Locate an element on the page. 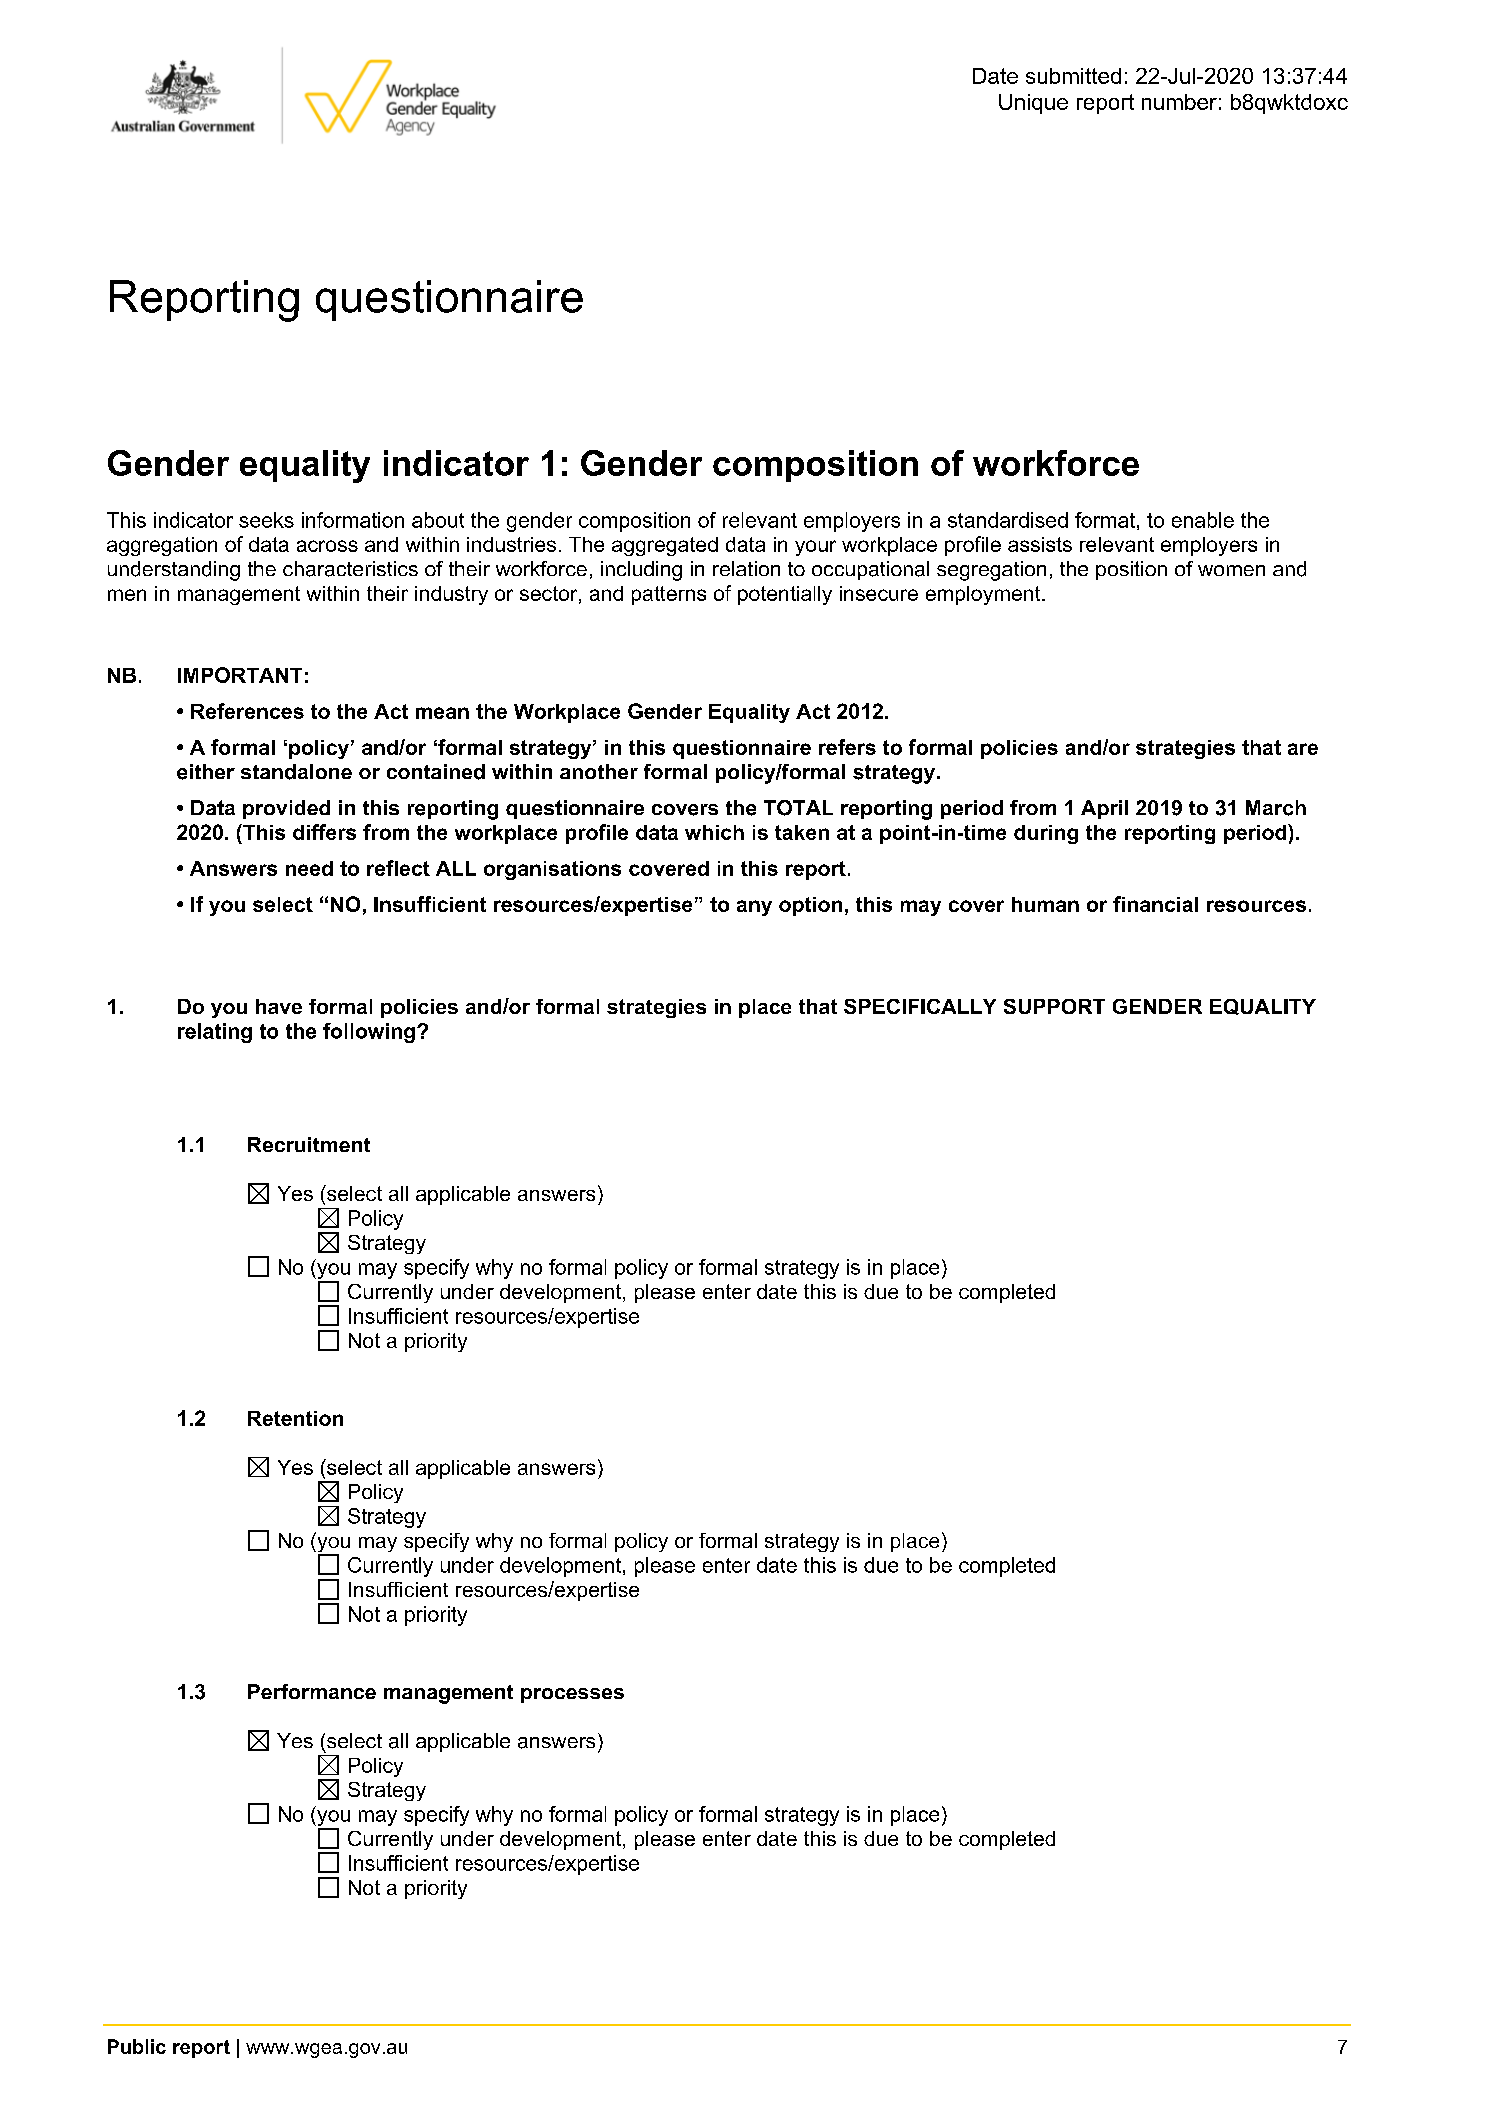 The height and width of the document is (2108, 1490). seeks is located at coordinates (266, 520).
